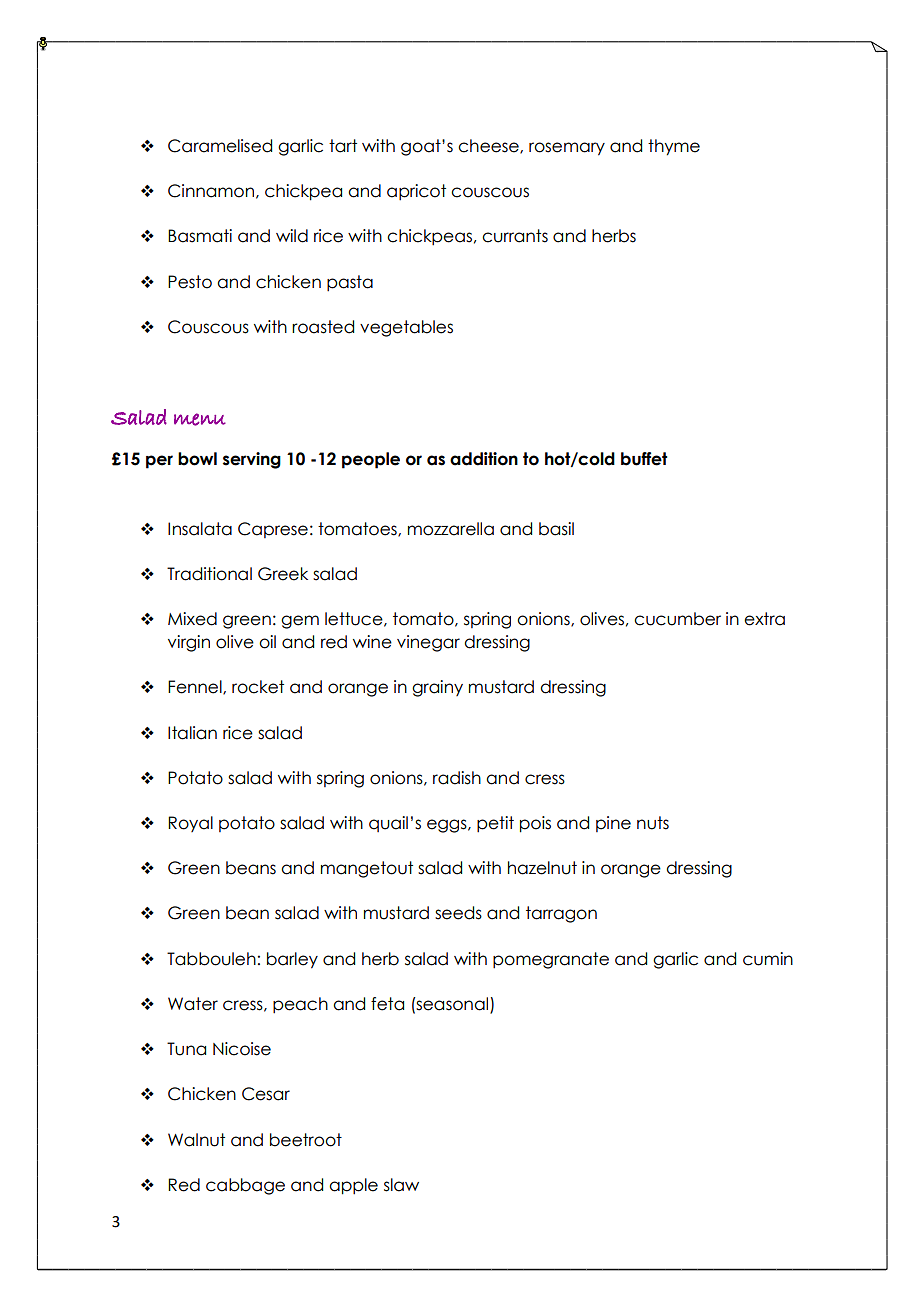 The image size is (924, 1308). I want to click on thyme, so click(674, 147).
